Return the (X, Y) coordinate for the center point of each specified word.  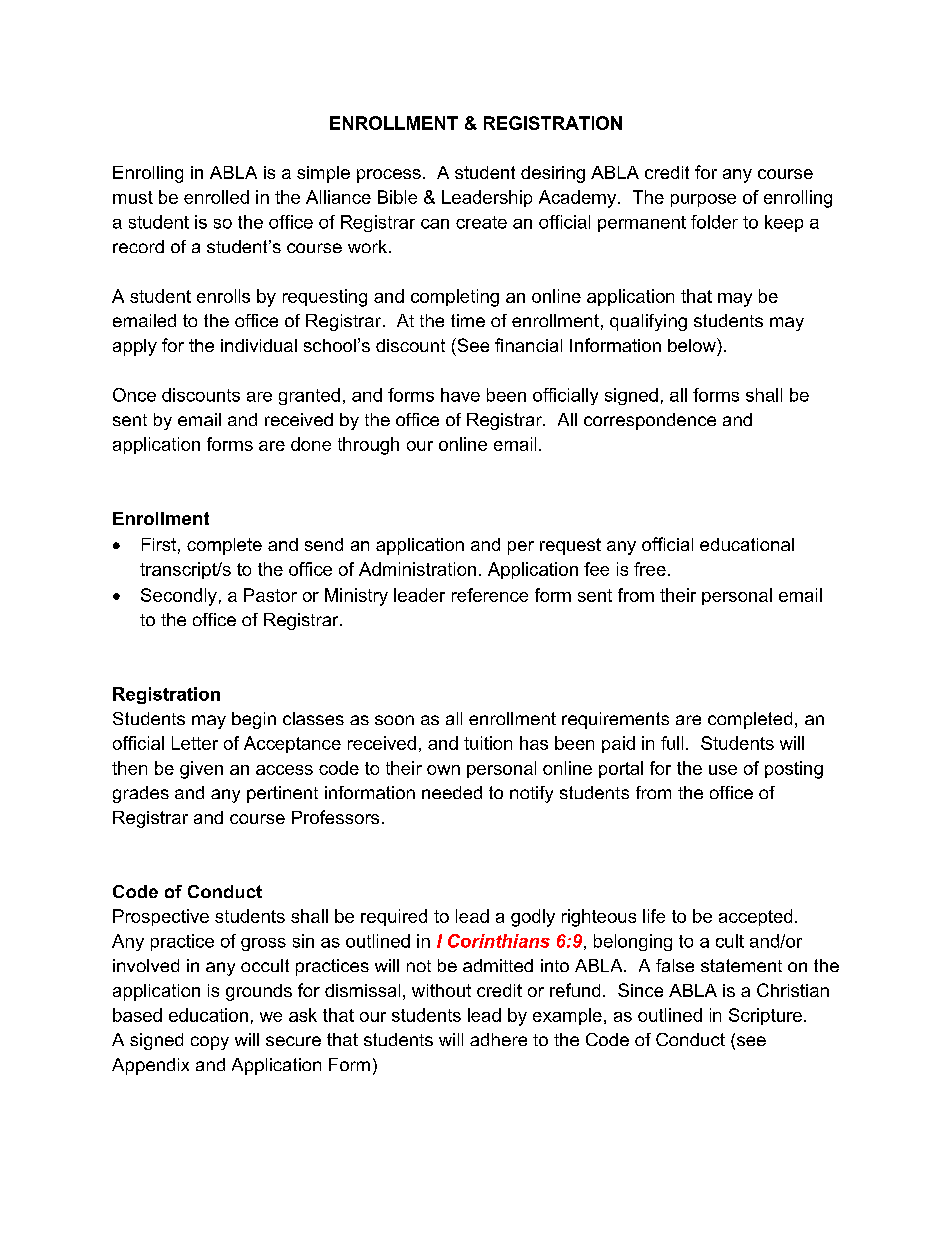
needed (452, 792)
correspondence (650, 421)
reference (490, 595)
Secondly (179, 597)
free (650, 569)
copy (210, 1043)
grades (141, 794)
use (723, 770)
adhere (498, 1039)
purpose (703, 200)
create (481, 222)
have (460, 395)
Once (134, 395)
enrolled (216, 197)
